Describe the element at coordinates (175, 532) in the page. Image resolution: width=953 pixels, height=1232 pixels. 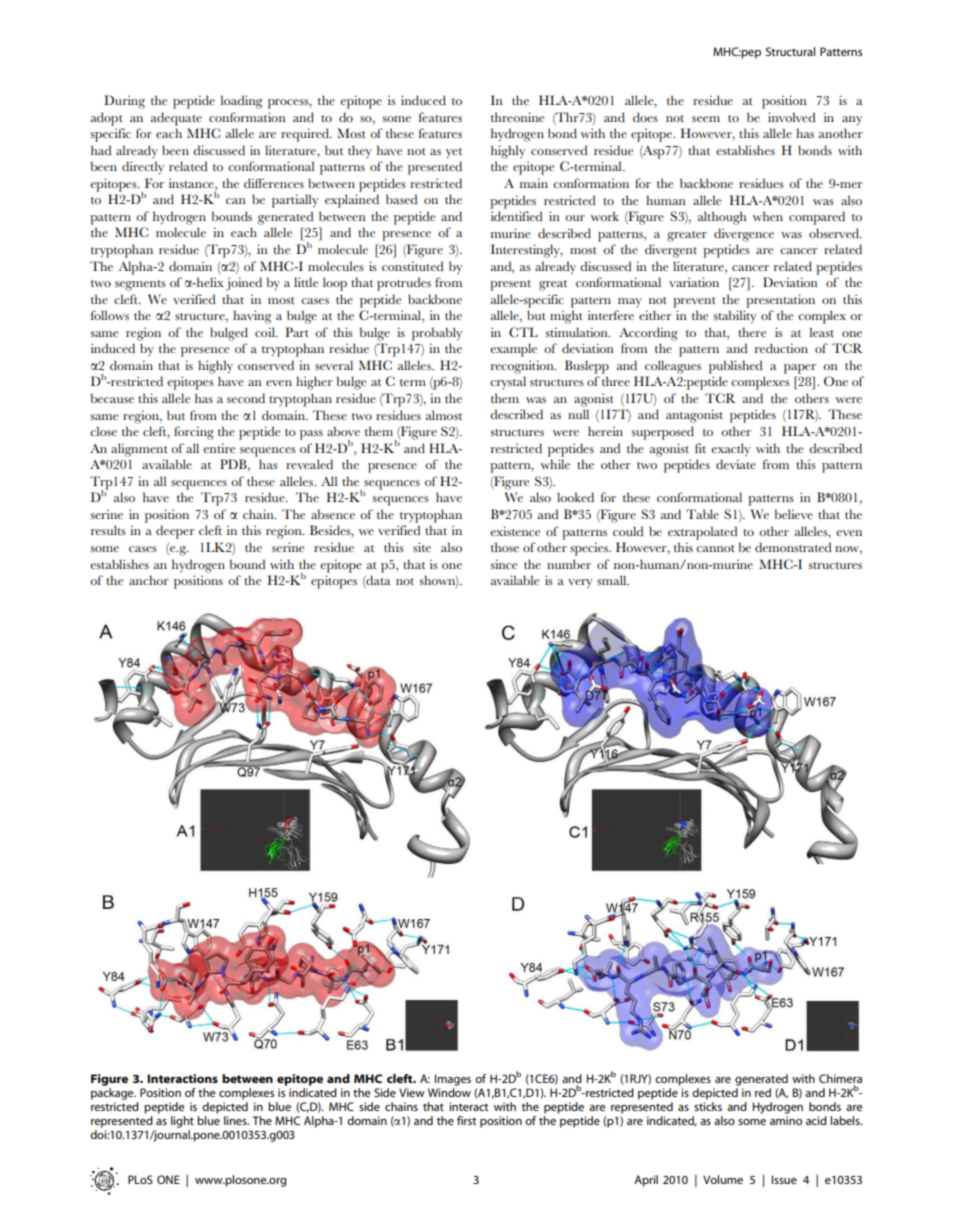
I see `deeper` at that location.
